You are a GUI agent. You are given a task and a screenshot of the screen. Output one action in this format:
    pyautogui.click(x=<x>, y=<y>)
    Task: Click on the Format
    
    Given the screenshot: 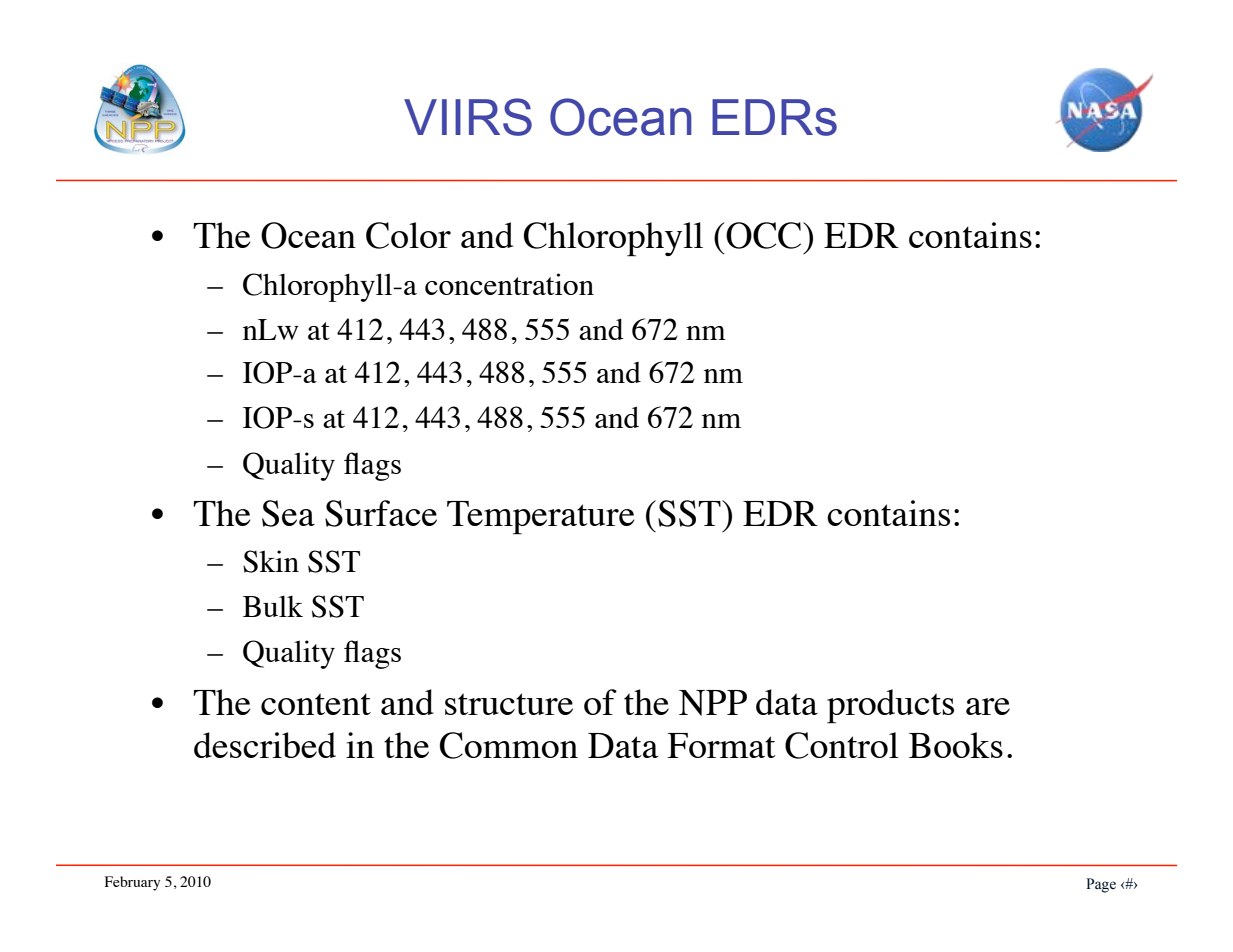 What is the action you would take?
    pyautogui.click(x=721, y=745)
